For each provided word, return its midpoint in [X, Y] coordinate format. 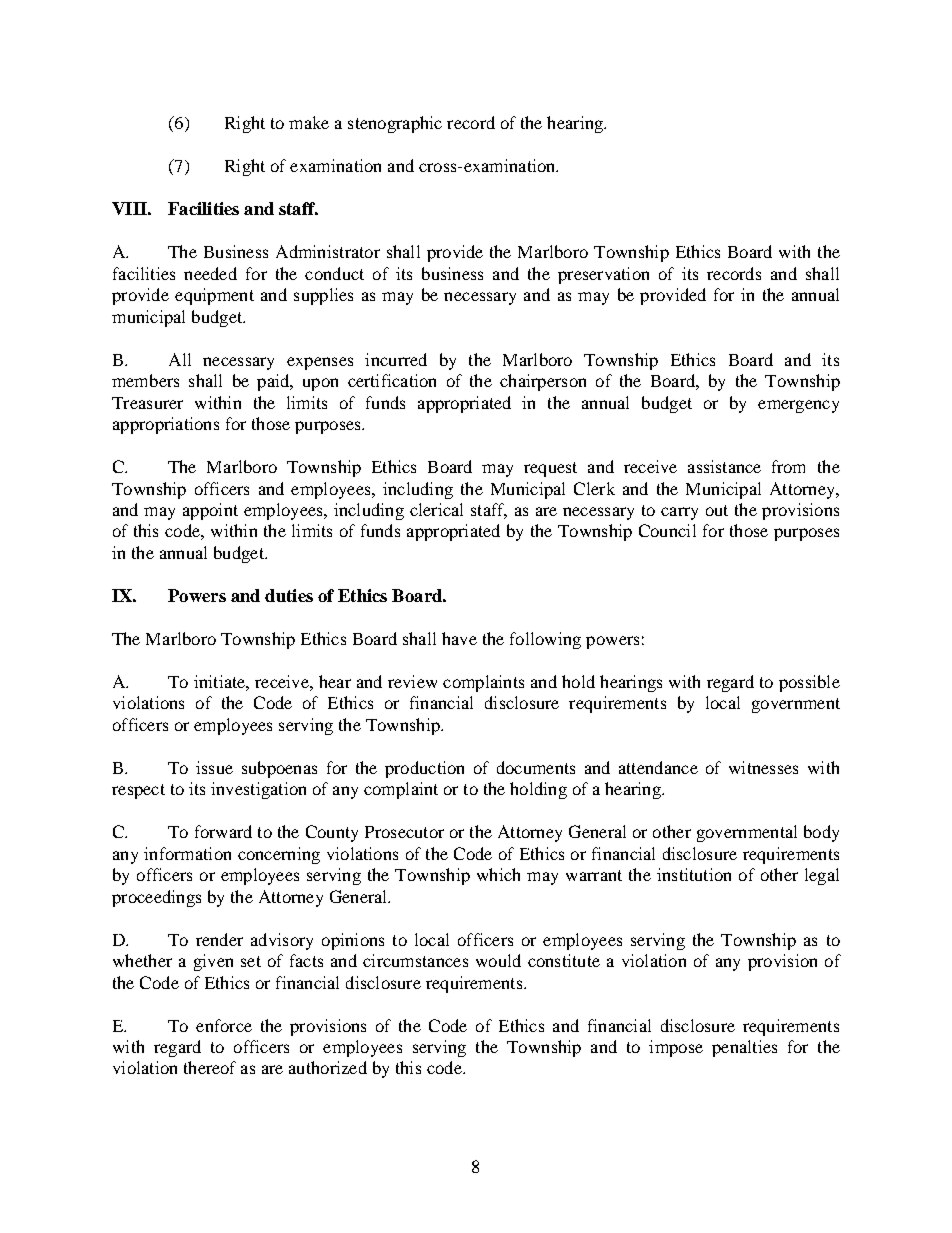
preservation [603, 275]
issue [214, 767]
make [309, 122]
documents [536, 767]
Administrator [328, 251]
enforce [224, 1025]
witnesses [763, 767]
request [550, 469]
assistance [724, 466]
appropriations [166, 425]
